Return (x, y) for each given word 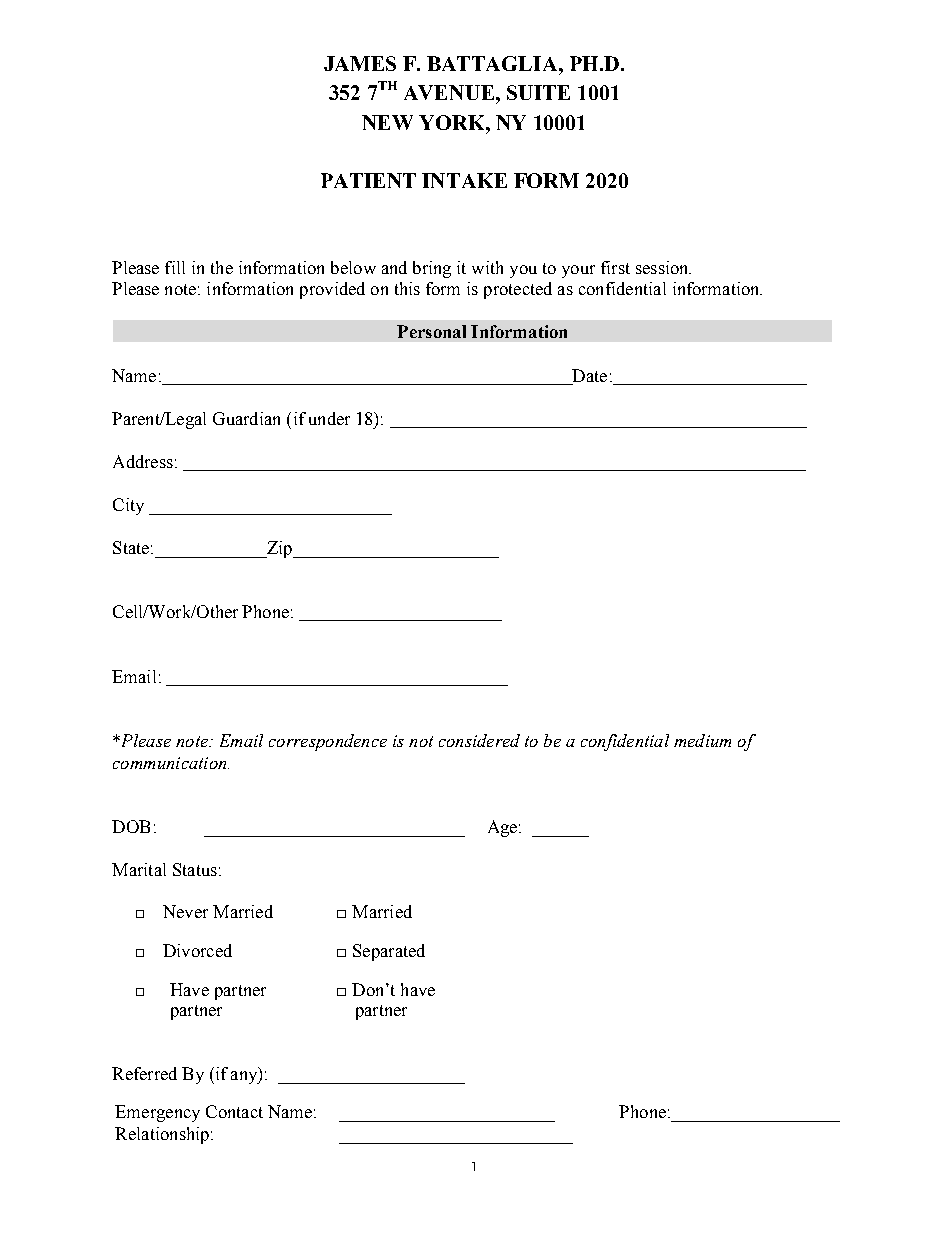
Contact (234, 1111)
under (329, 418)
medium (702, 740)
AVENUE (450, 92)
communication (171, 763)
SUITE (538, 92)
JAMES (360, 63)
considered (479, 740)
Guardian (246, 418)
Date (588, 377)
